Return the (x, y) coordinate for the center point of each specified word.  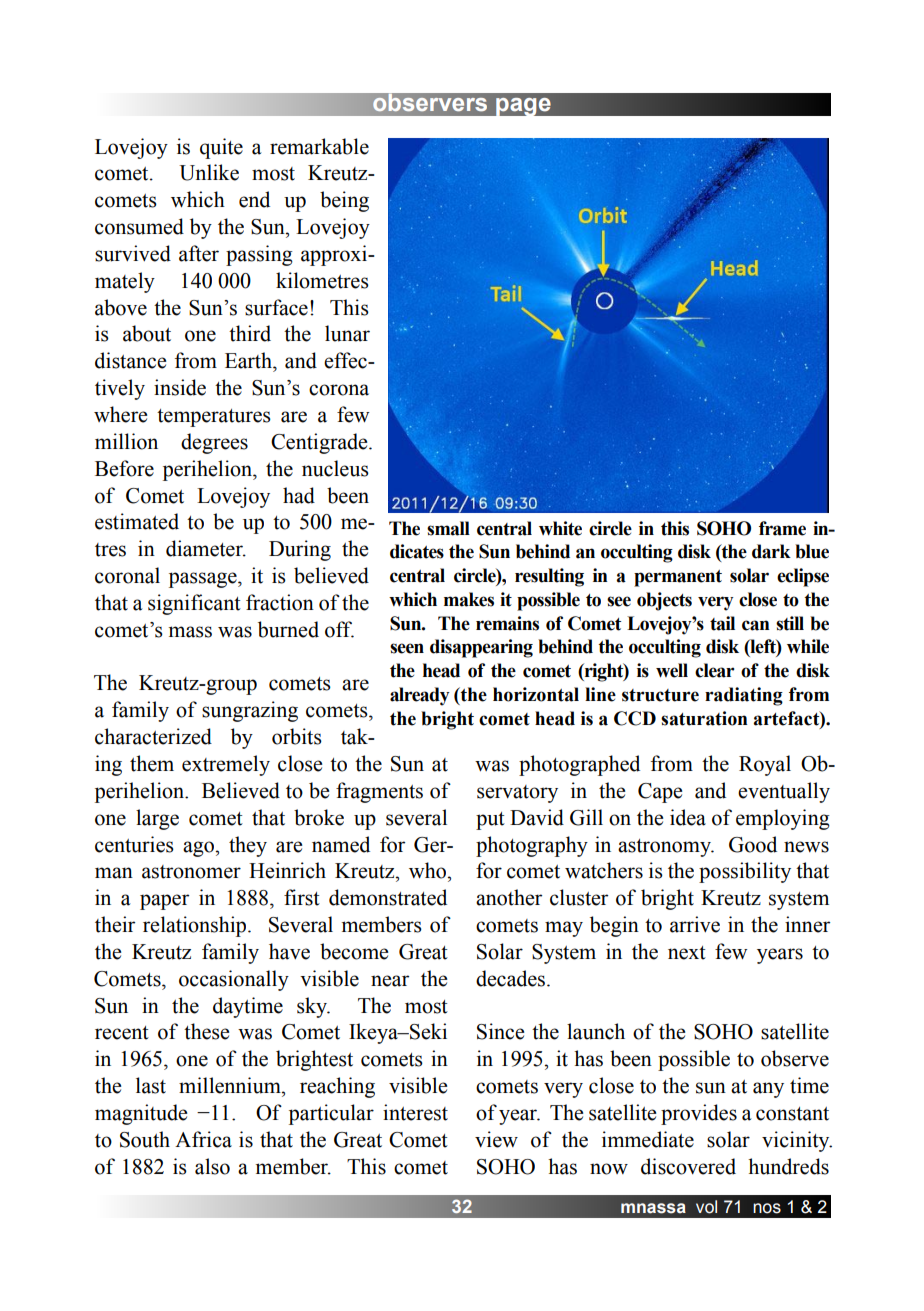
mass (190, 632)
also (212, 1166)
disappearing (481, 648)
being (344, 201)
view (496, 1139)
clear (715, 670)
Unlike (209, 172)
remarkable (319, 146)
